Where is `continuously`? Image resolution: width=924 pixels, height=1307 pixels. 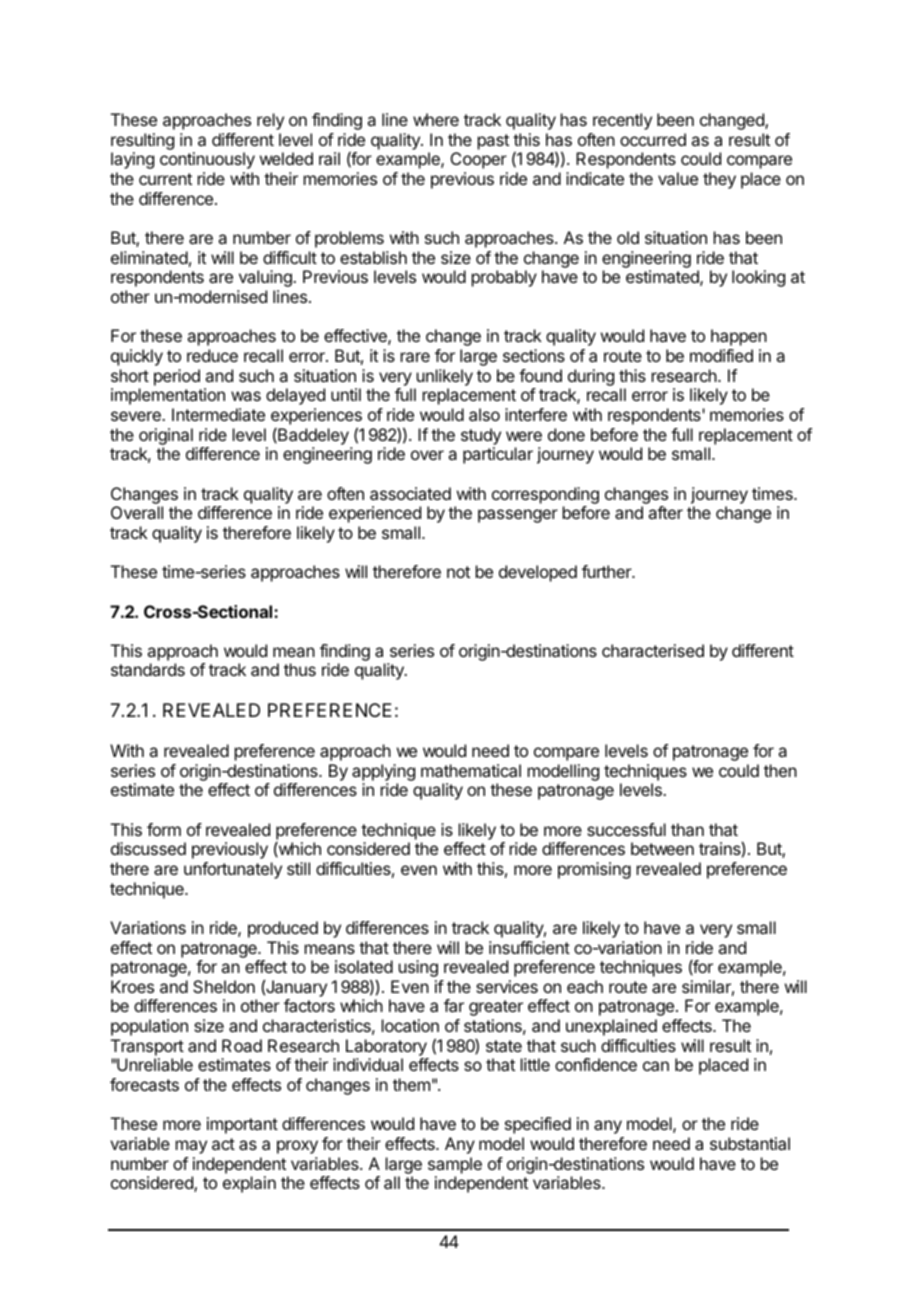
continuously is located at coordinates (207, 160).
